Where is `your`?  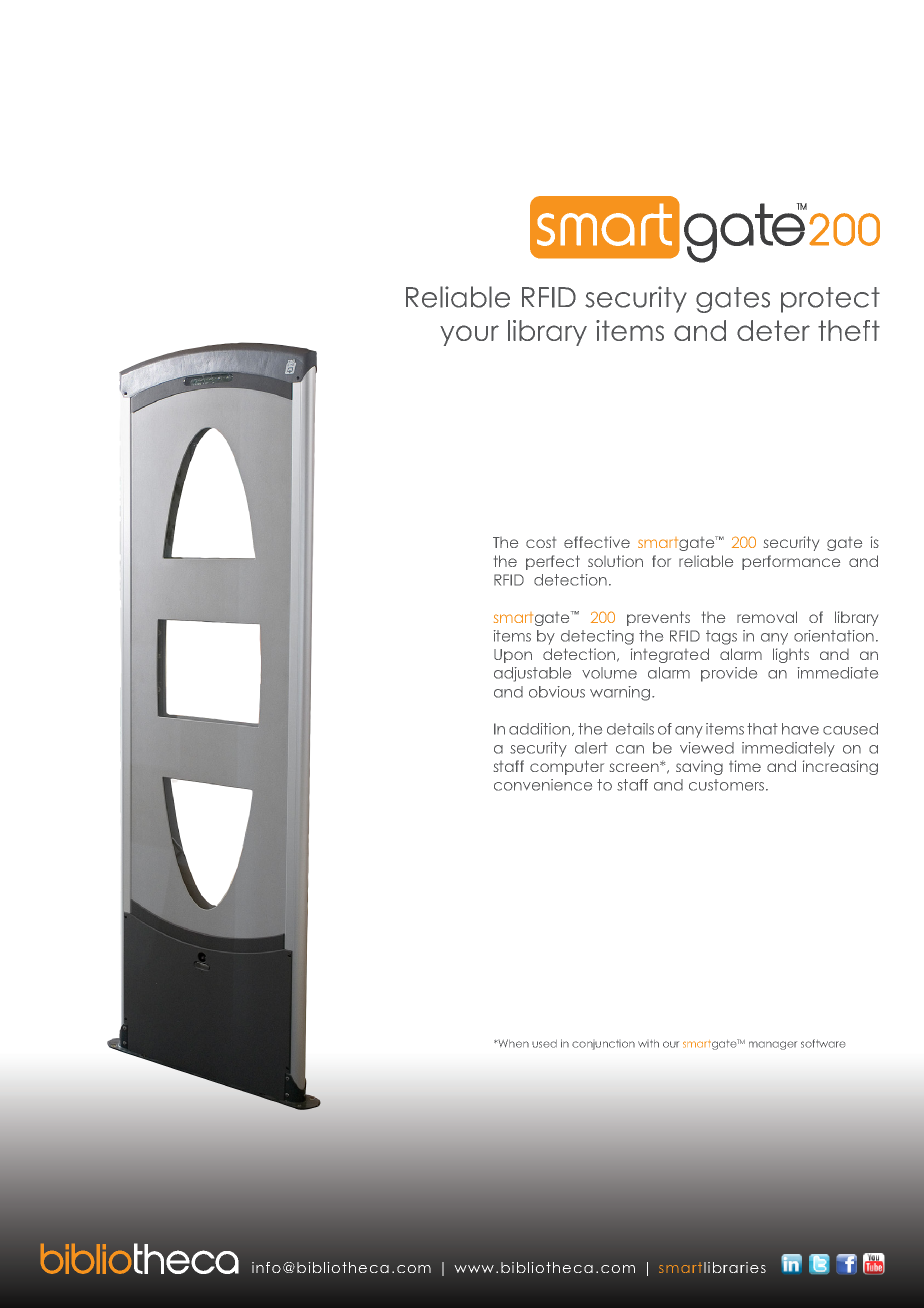 your is located at coordinates (469, 335).
